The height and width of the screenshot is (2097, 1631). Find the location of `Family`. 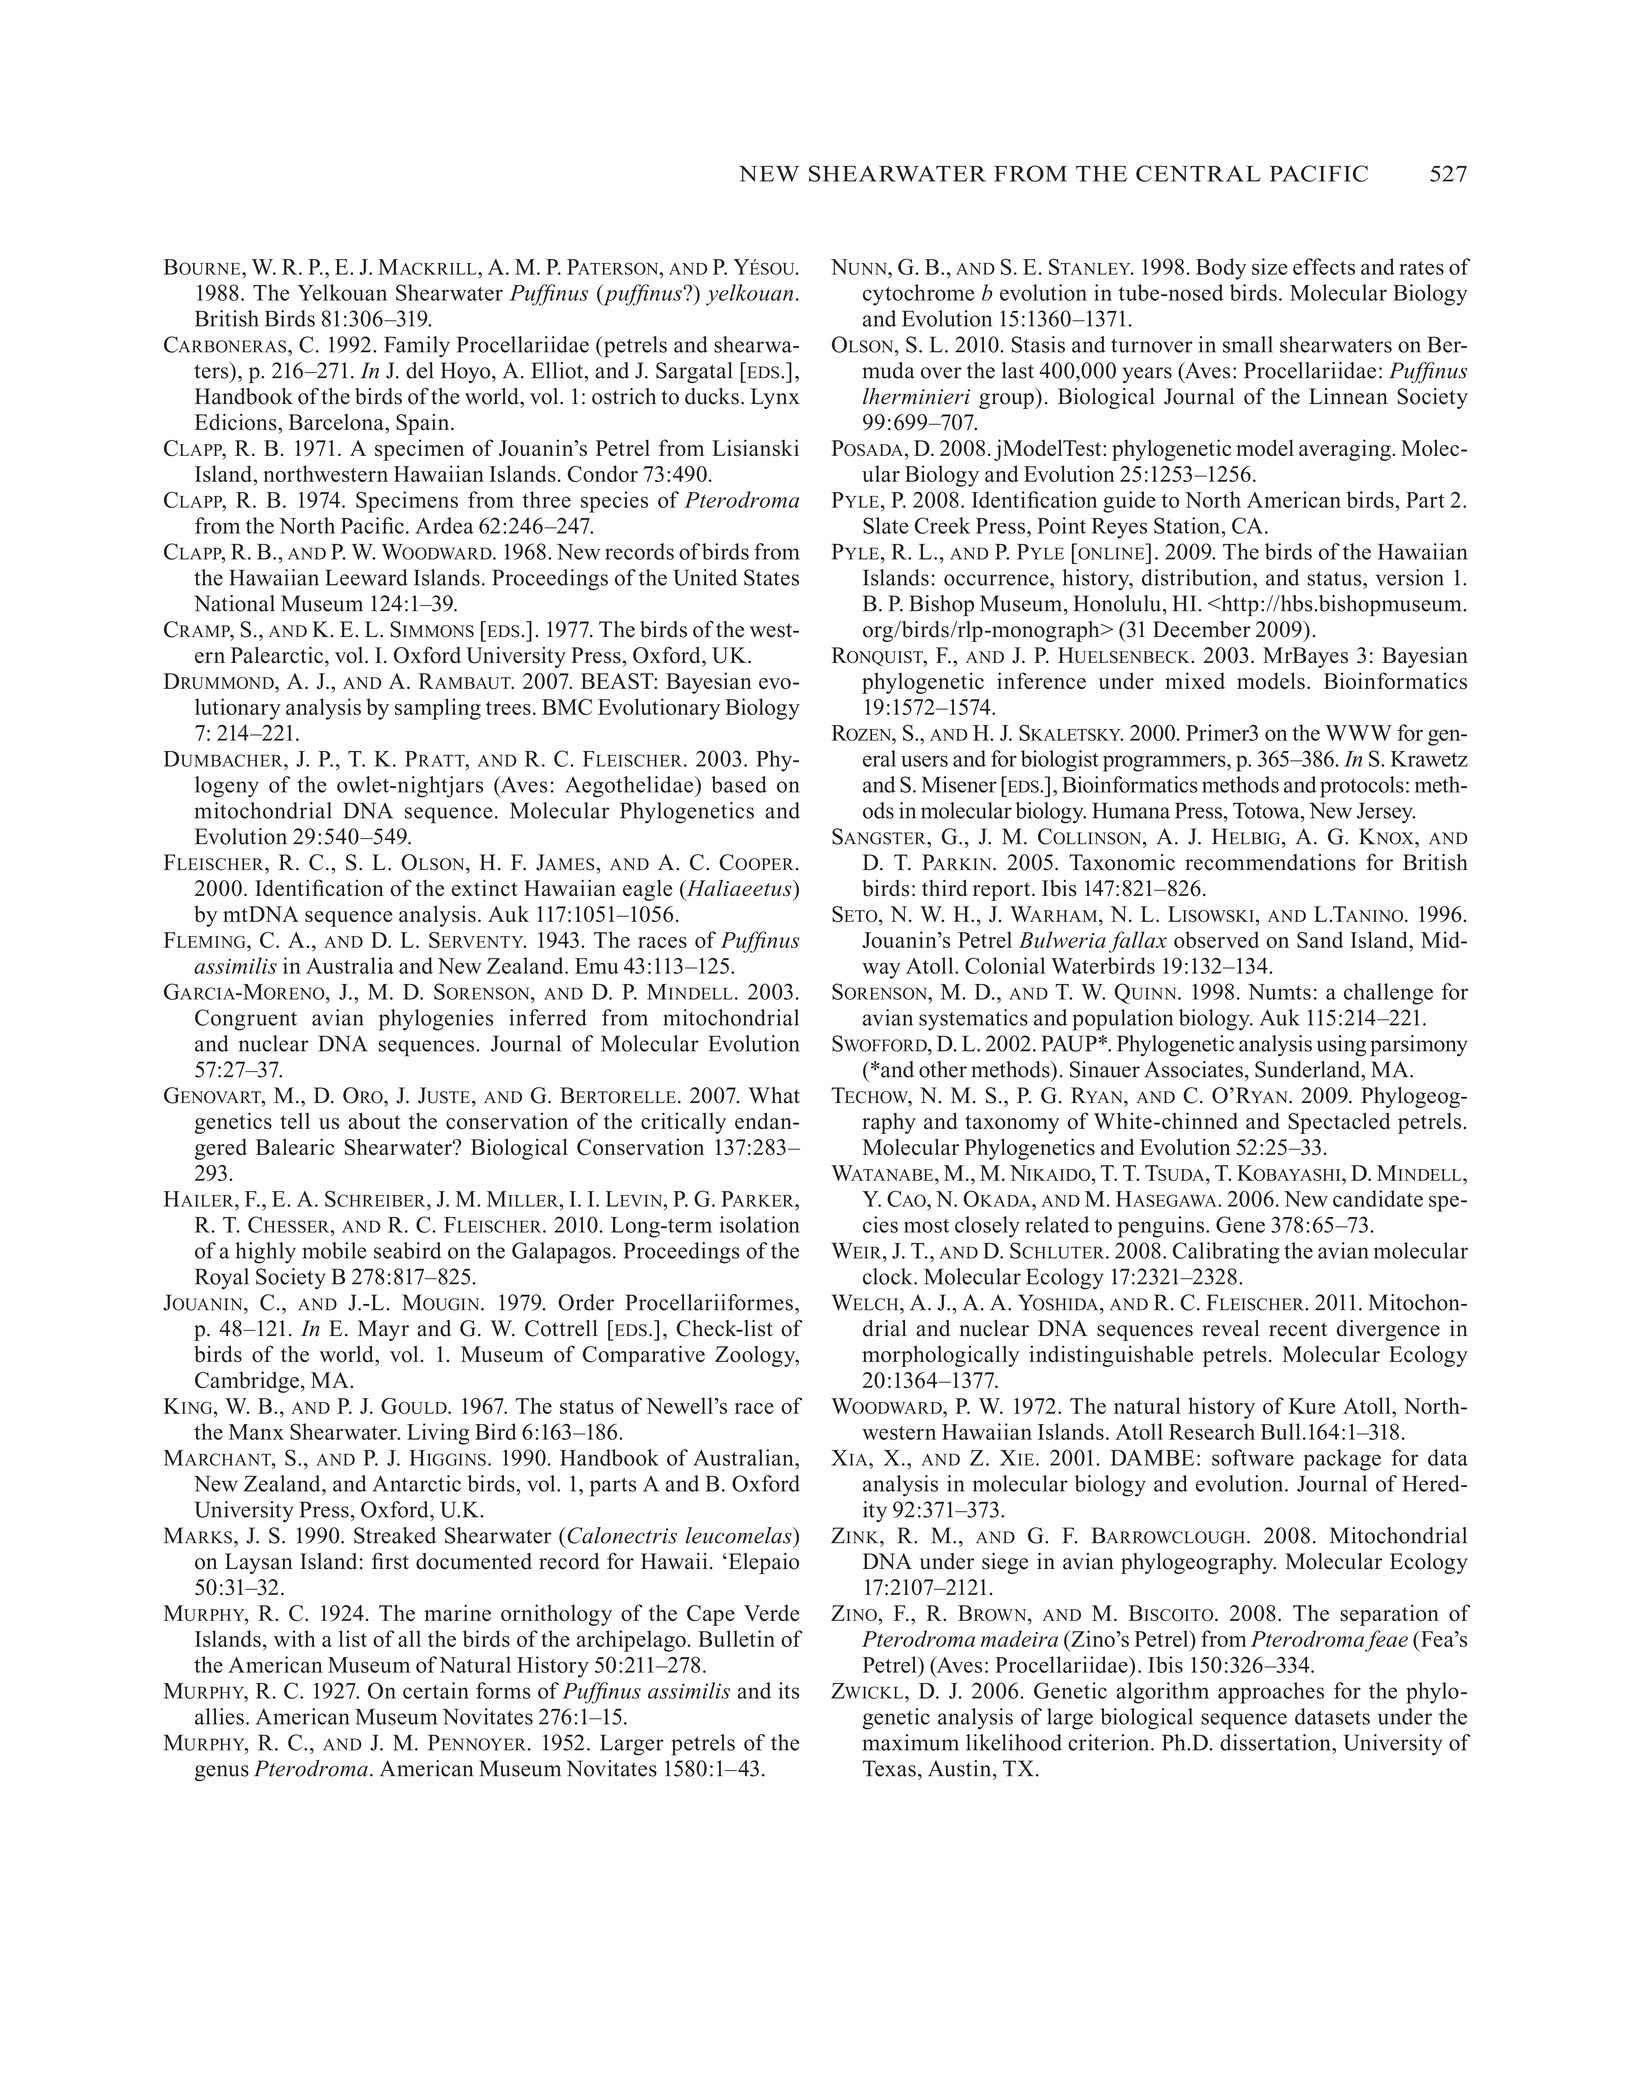

Family is located at coordinates (417, 347).
